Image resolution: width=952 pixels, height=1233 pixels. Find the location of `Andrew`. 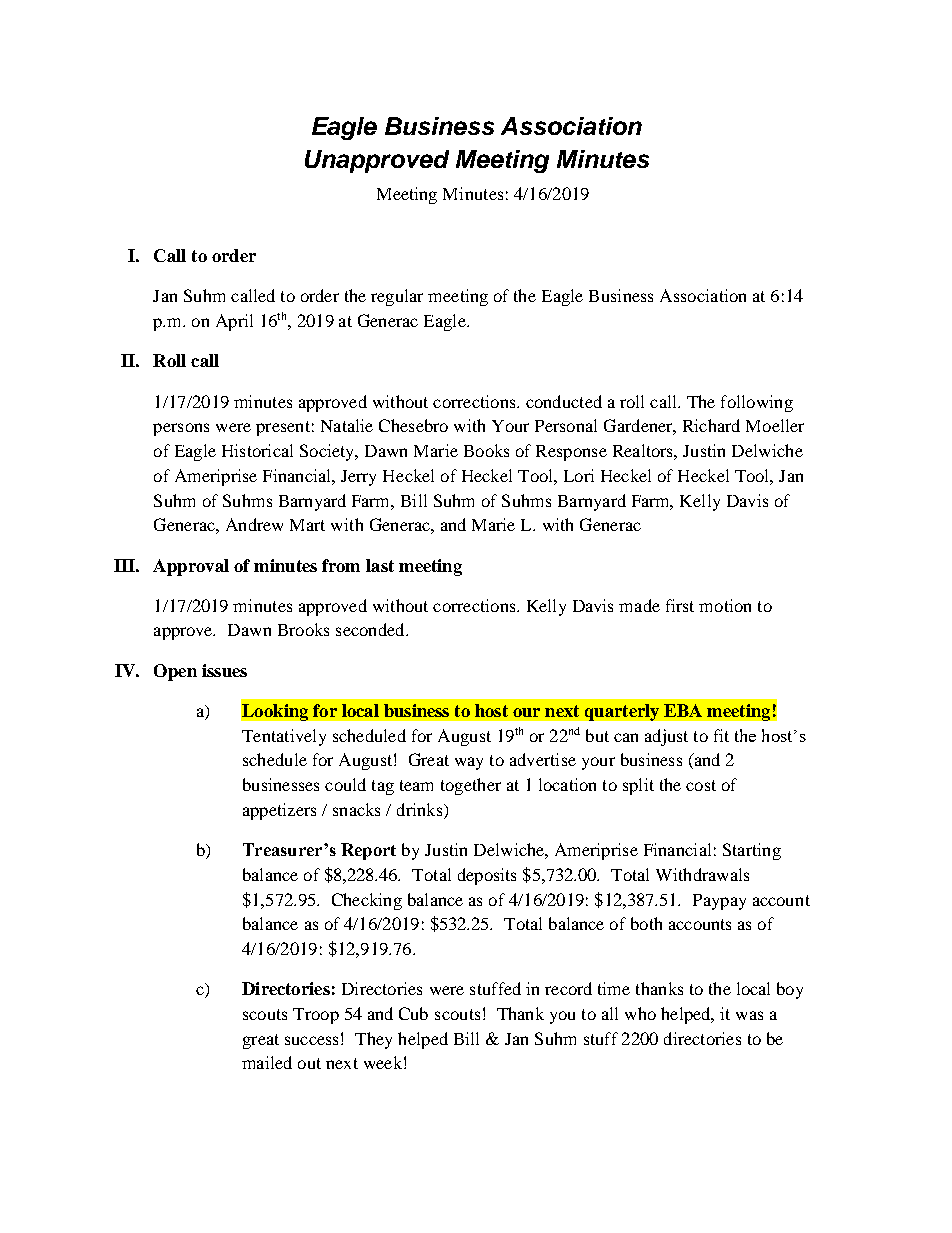

Andrew is located at coordinates (254, 524).
